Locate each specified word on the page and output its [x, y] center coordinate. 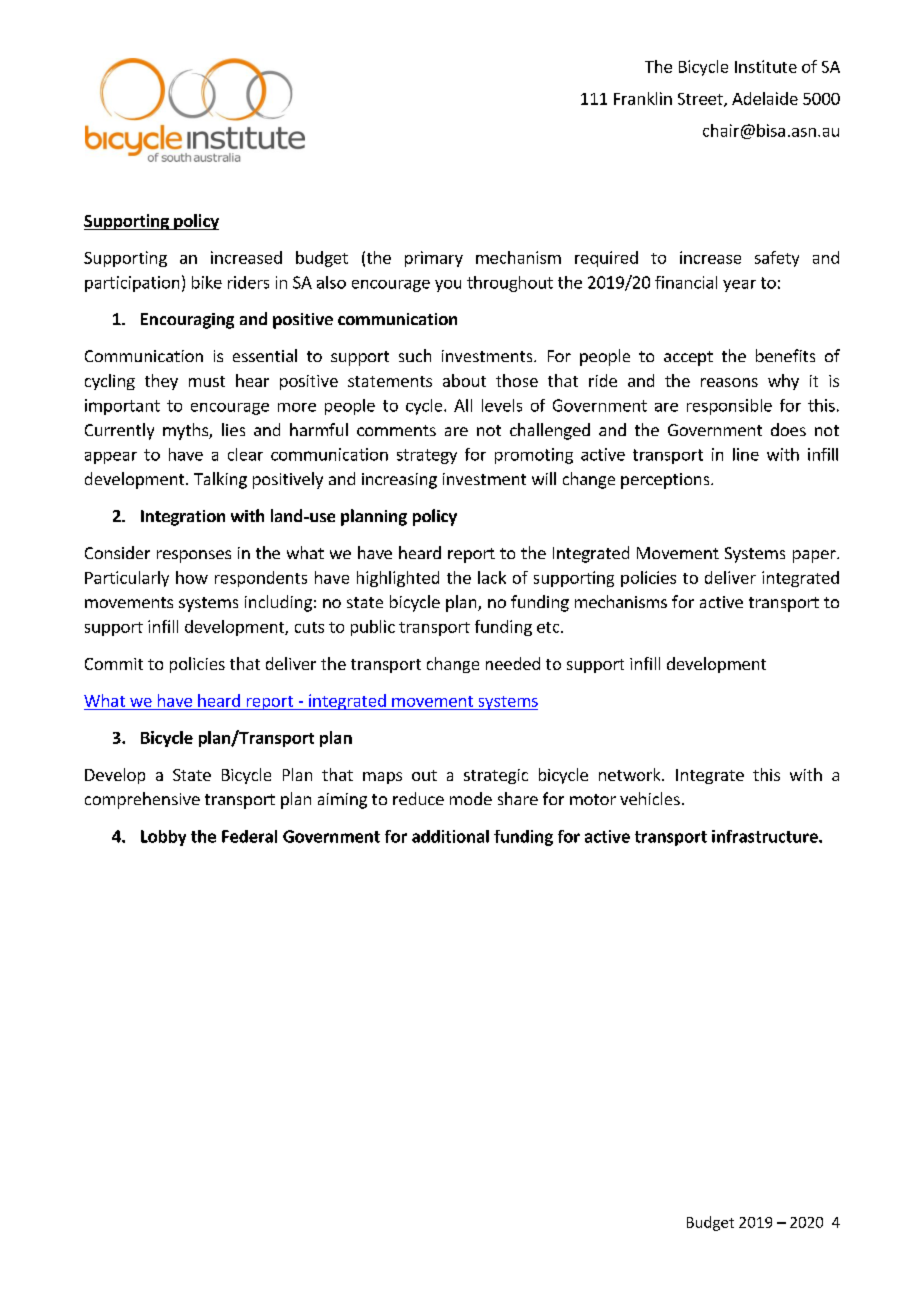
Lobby [163, 838]
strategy [427, 456]
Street [701, 100]
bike [207, 282]
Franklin [643, 98]
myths [186, 431]
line [746, 454]
